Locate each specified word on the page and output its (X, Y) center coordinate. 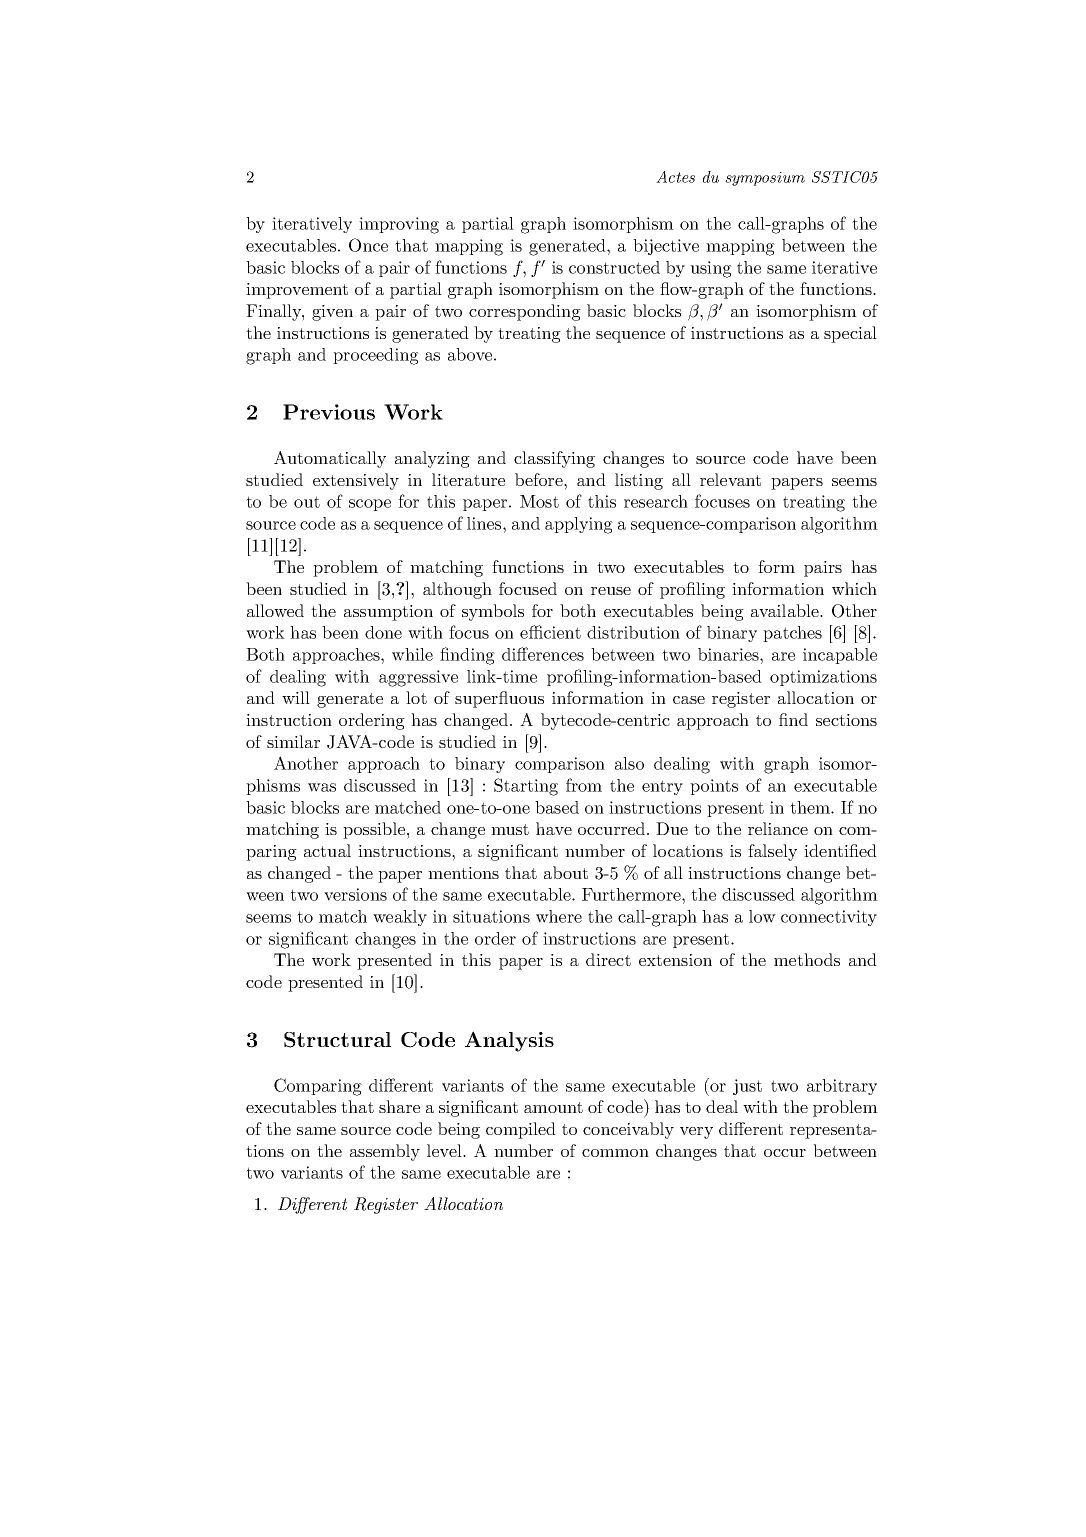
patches (792, 634)
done (383, 632)
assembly (385, 1152)
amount (553, 1107)
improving (399, 225)
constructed (614, 267)
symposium (765, 179)
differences (543, 654)
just (747, 1087)
